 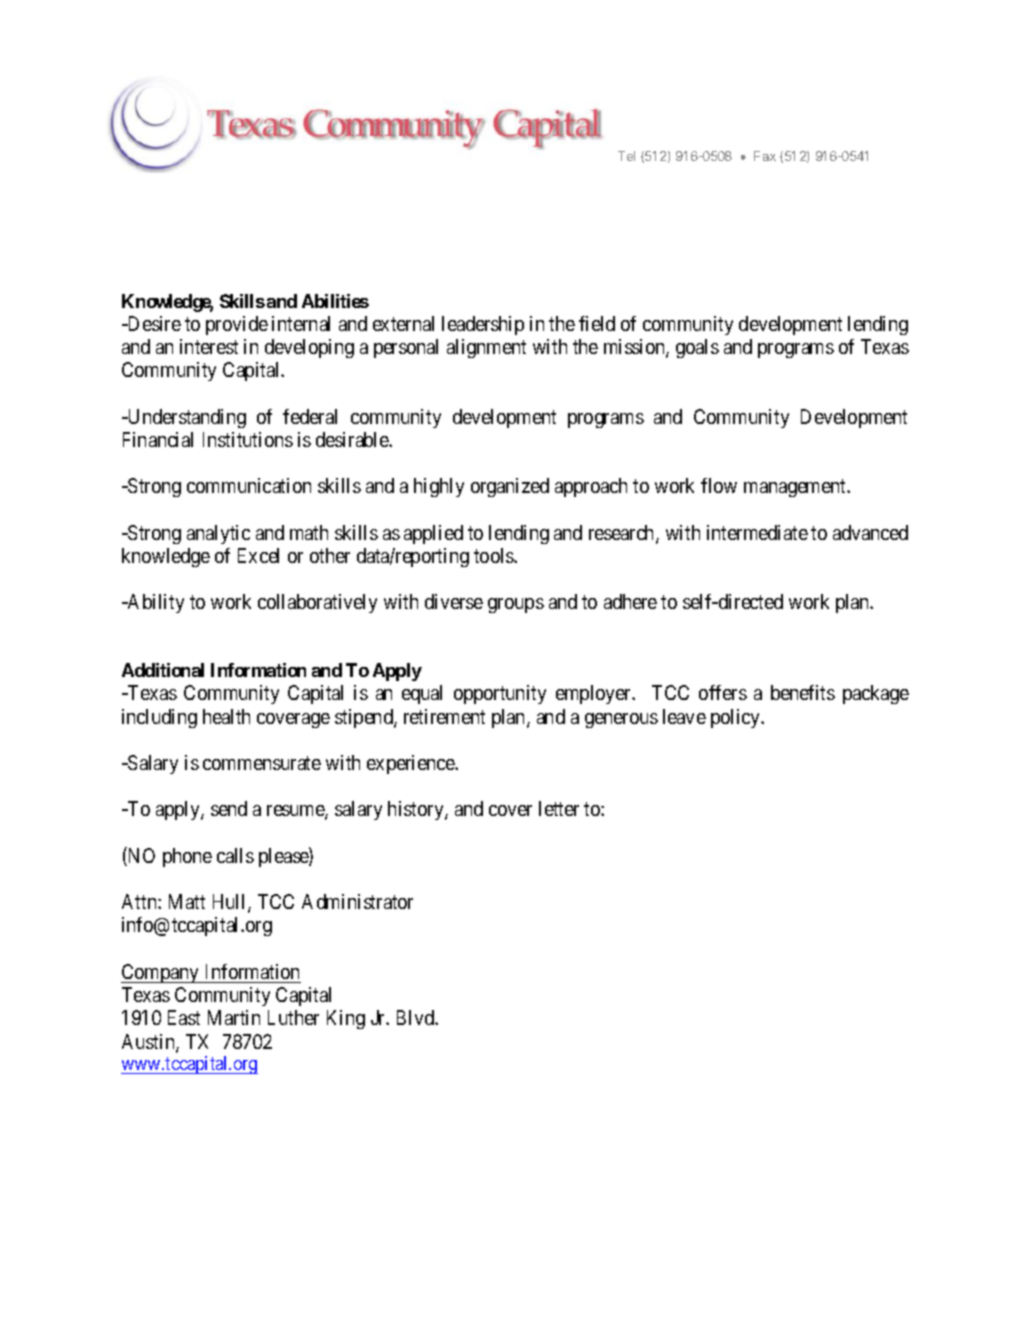 What do you see at coordinates (500, 694) in the image?
I see `opportunity` at bounding box center [500, 694].
